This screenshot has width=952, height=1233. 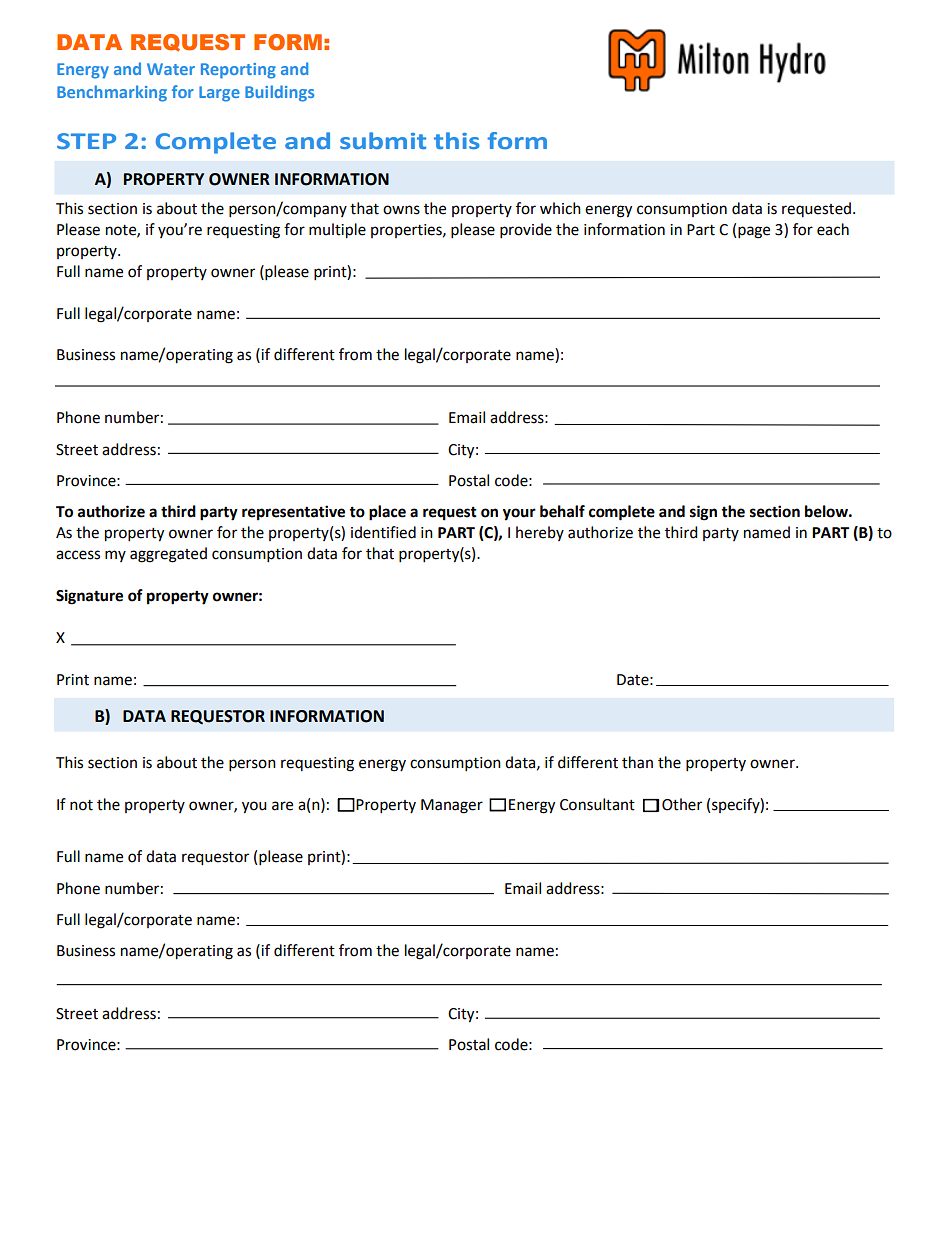 I want to click on Other, so click(x=682, y=804).
